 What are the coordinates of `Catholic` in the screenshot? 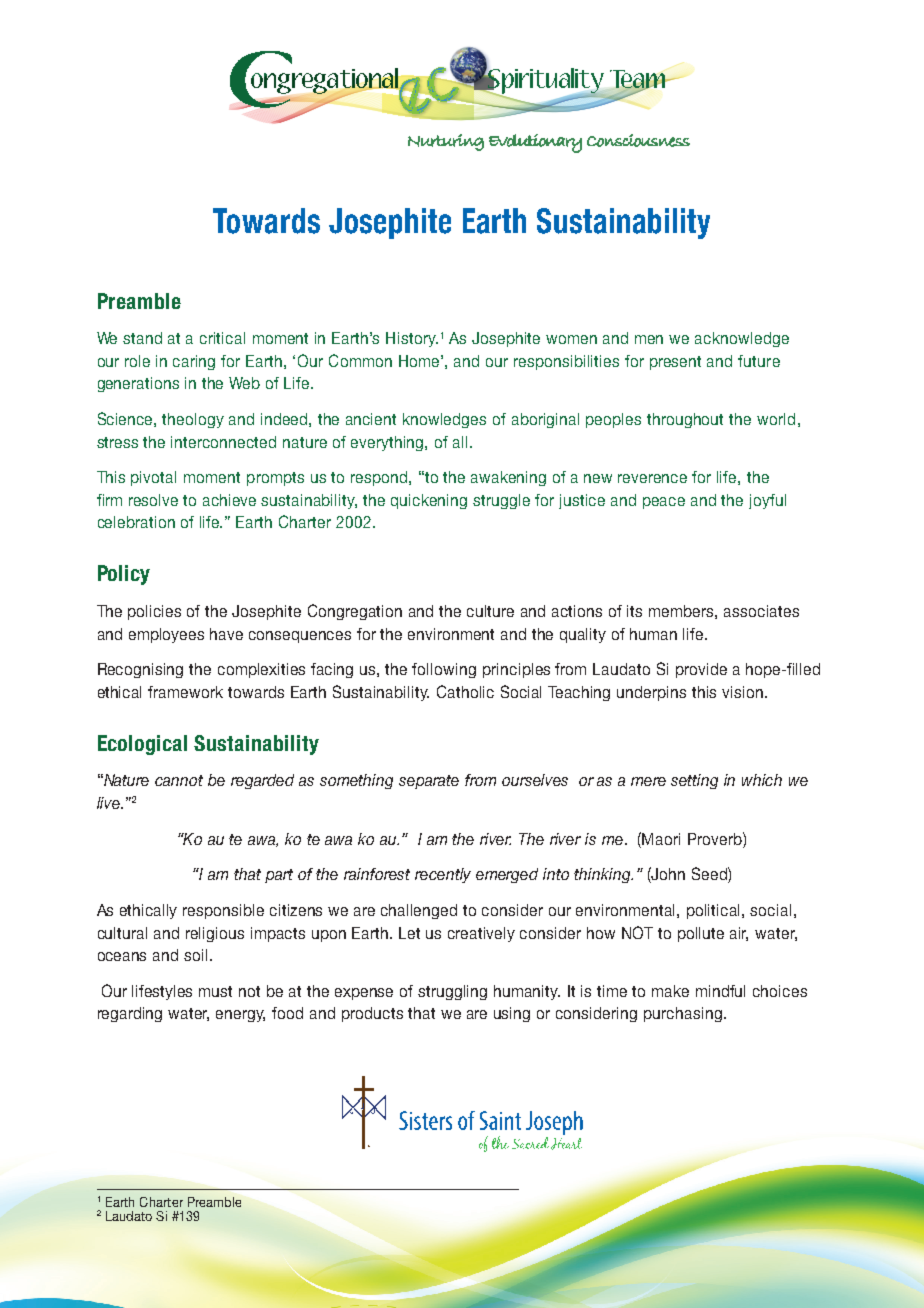 It's located at (465, 691).
